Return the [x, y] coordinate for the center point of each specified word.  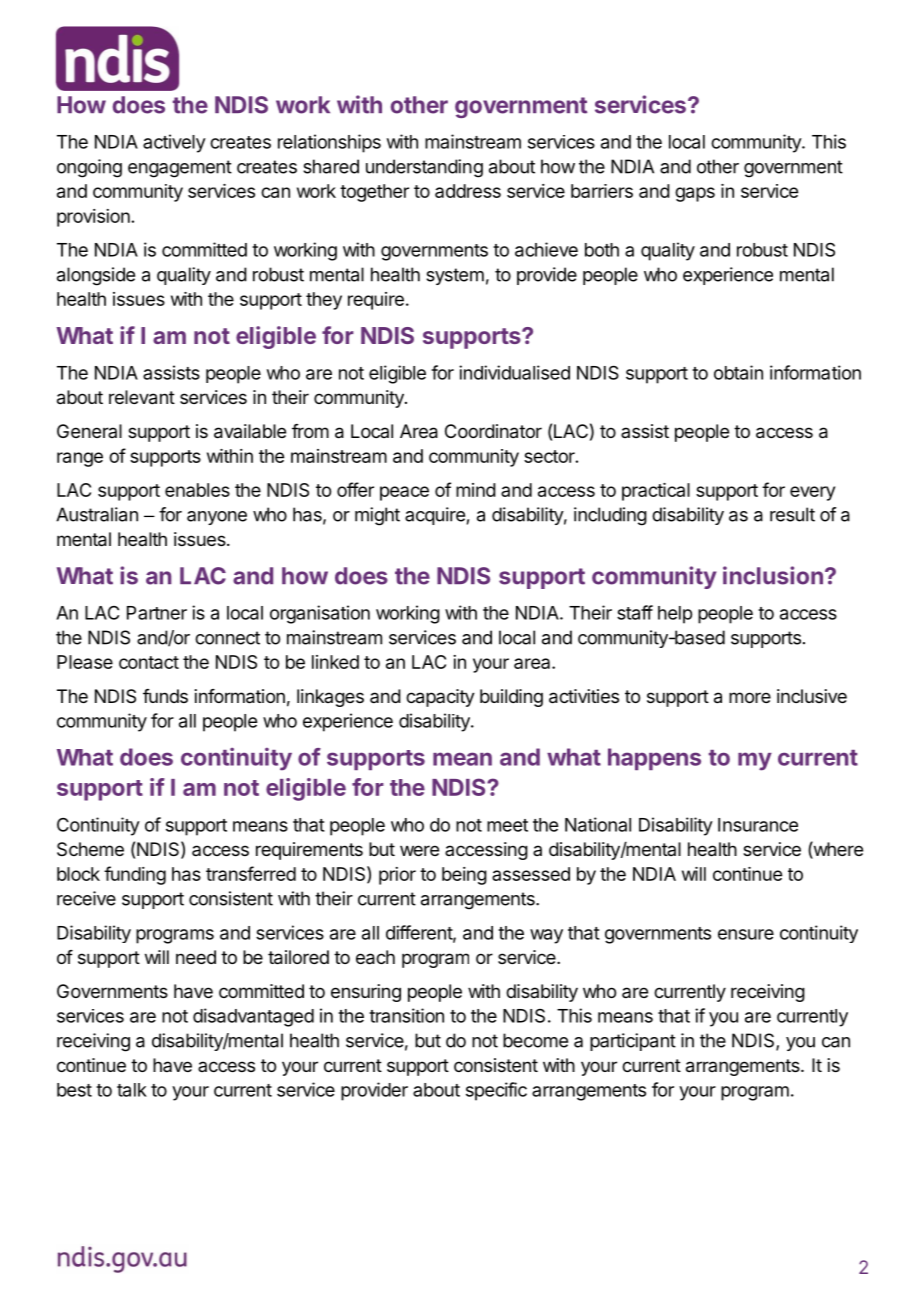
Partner [157, 613]
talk [132, 1090]
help [675, 615]
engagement [180, 169]
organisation [320, 614]
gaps [695, 194]
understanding [424, 168]
